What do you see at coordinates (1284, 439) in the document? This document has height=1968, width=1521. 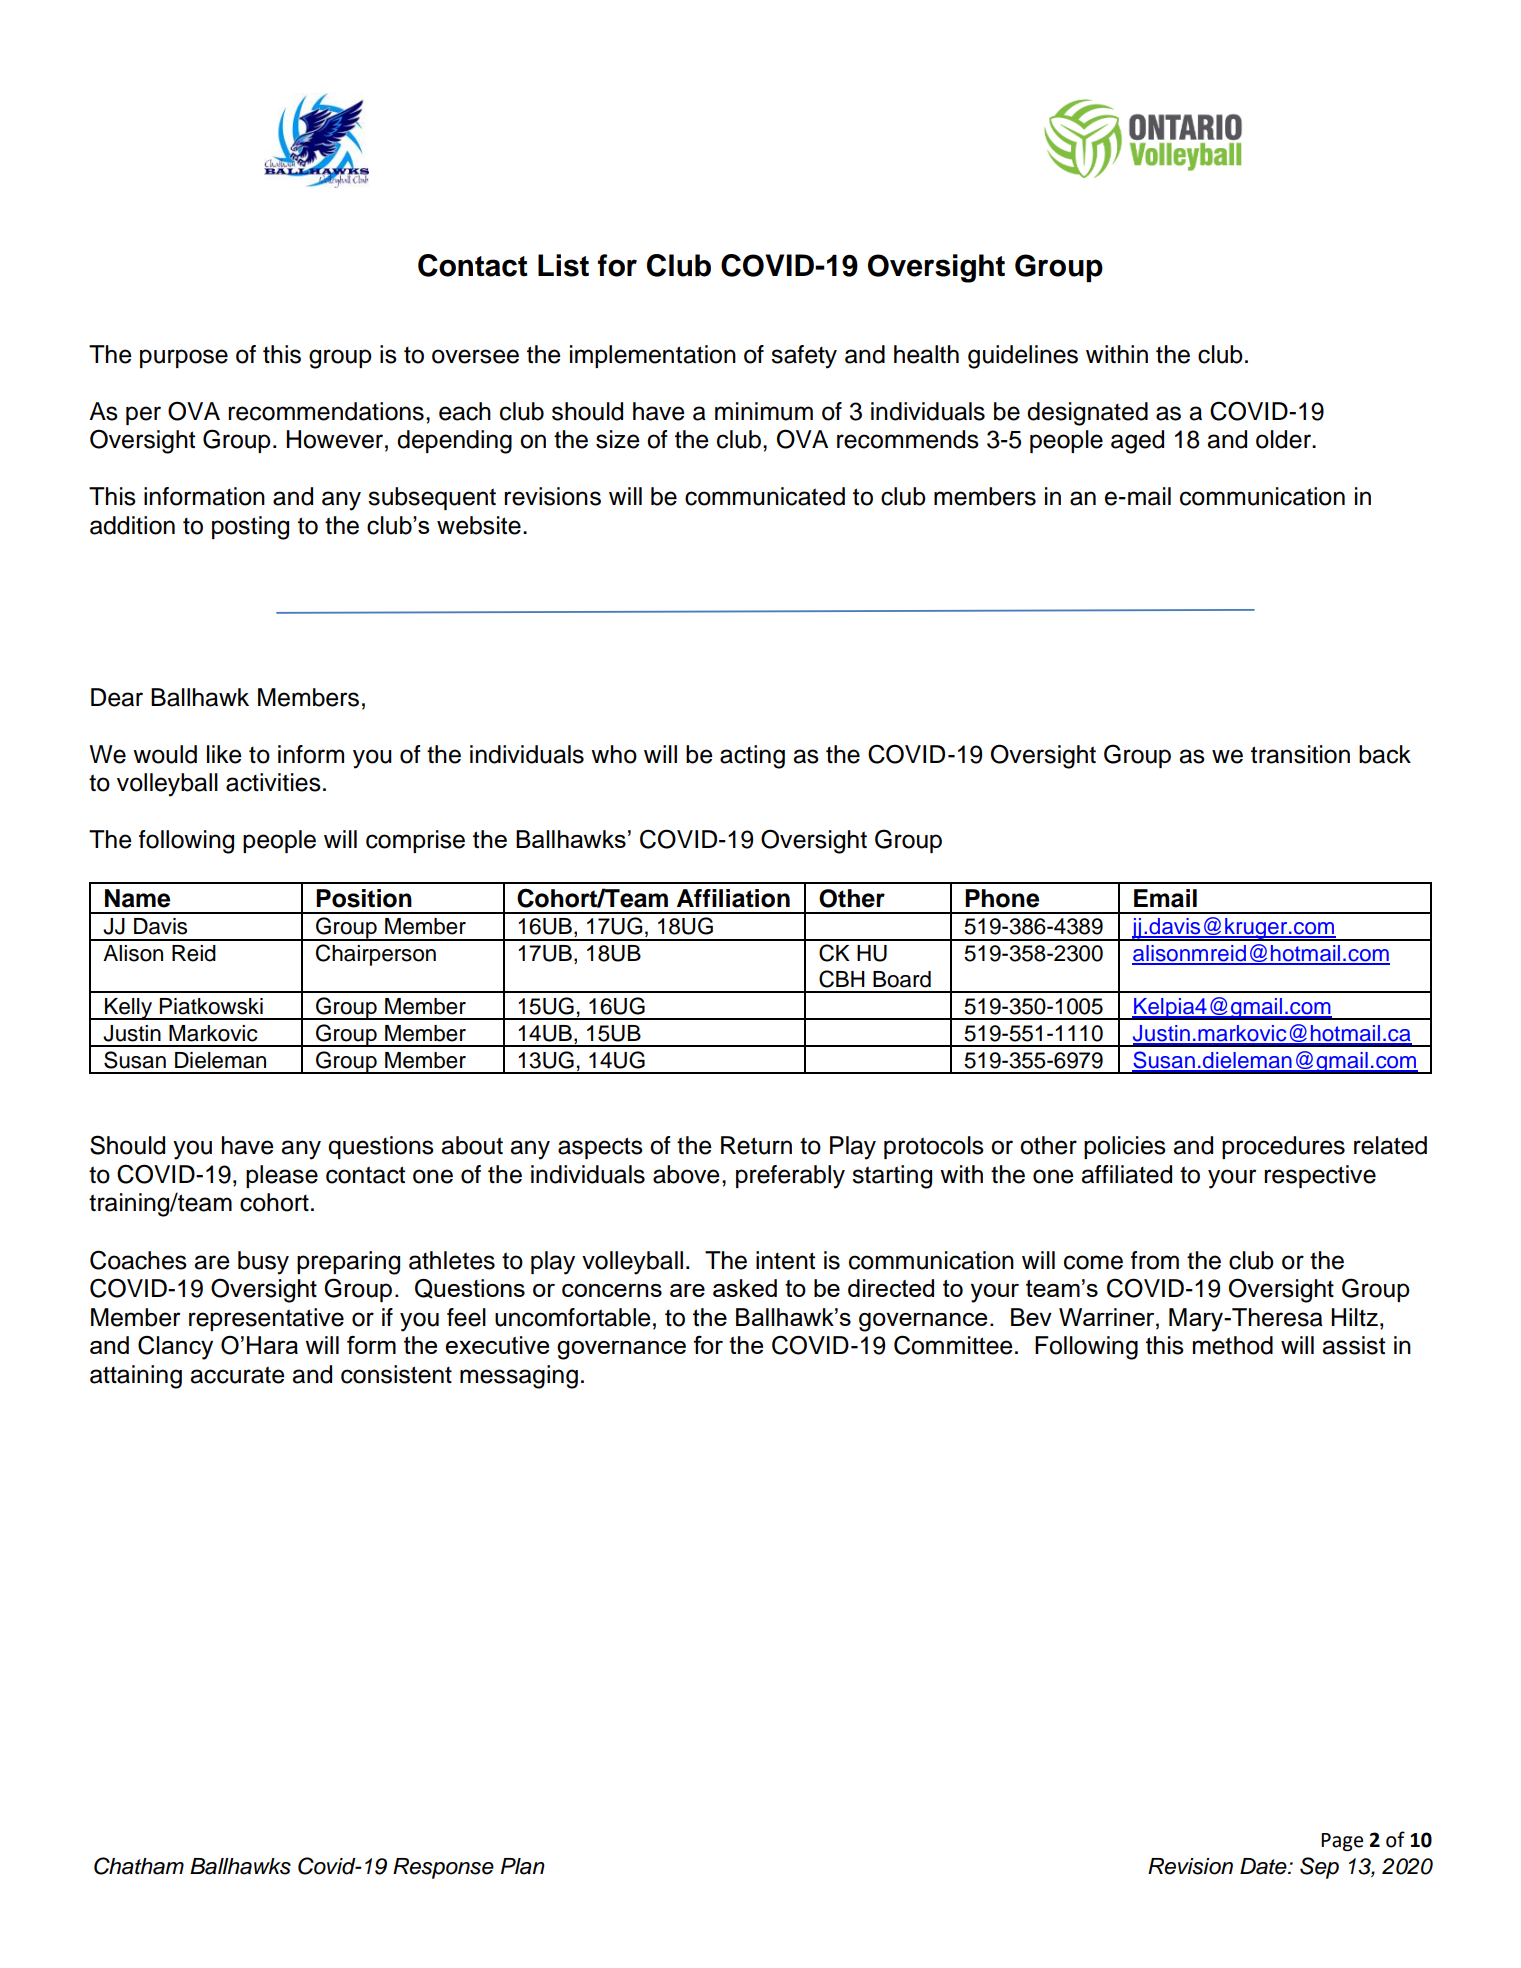 I see `older` at bounding box center [1284, 439].
